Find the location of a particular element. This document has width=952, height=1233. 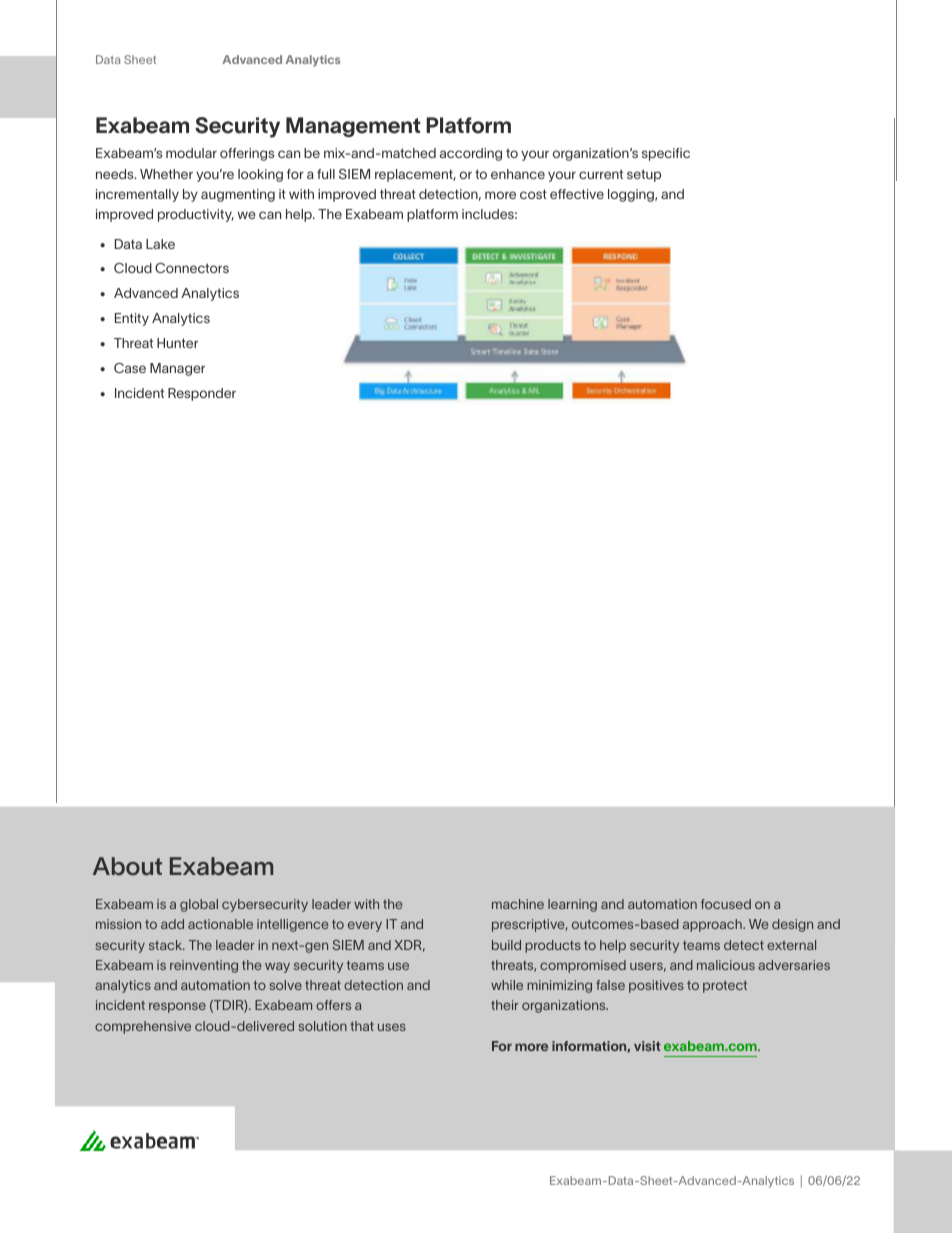

About is located at coordinates (127, 866).
